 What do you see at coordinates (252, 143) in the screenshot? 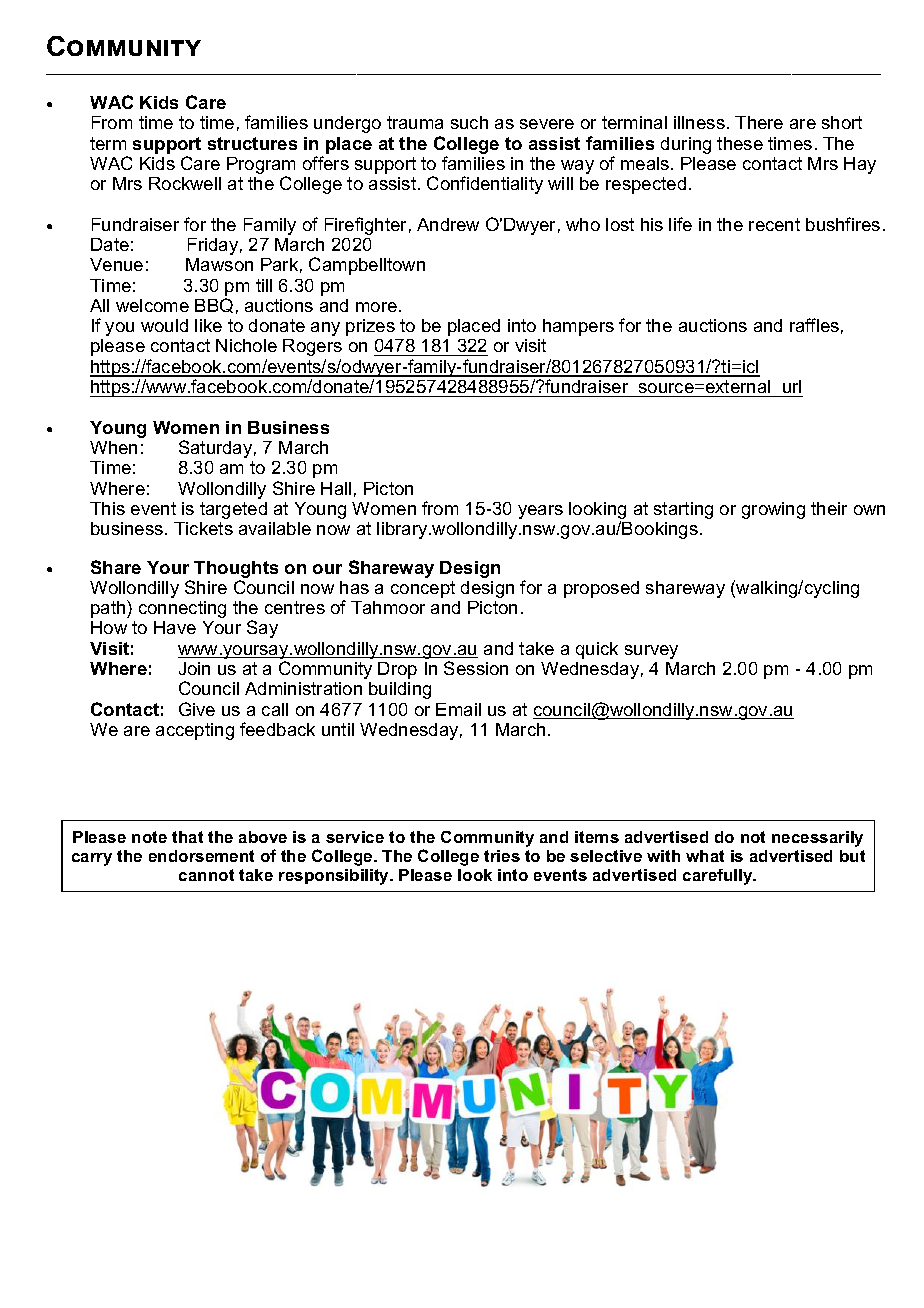
I see `structures` at bounding box center [252, 143].
